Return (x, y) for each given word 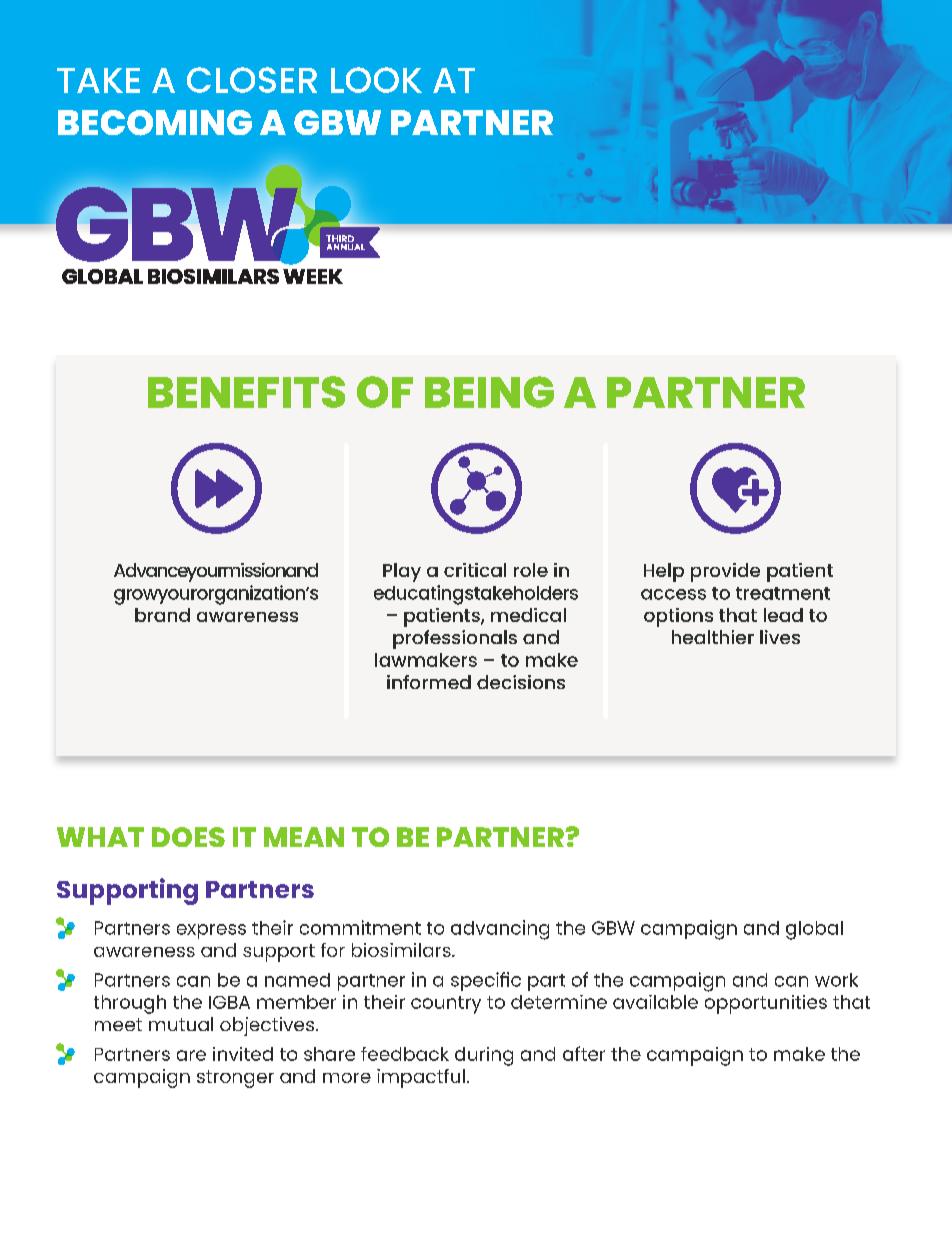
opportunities (766, 1004)
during (484, 1056)
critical (475, 570)
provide (725, 572)
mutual (181, 1024)
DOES (188, 837)
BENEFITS (246, 392)
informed (429, 682)
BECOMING (155, 123)
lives (780, 637)
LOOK (376, 80)
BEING (489, 392)
